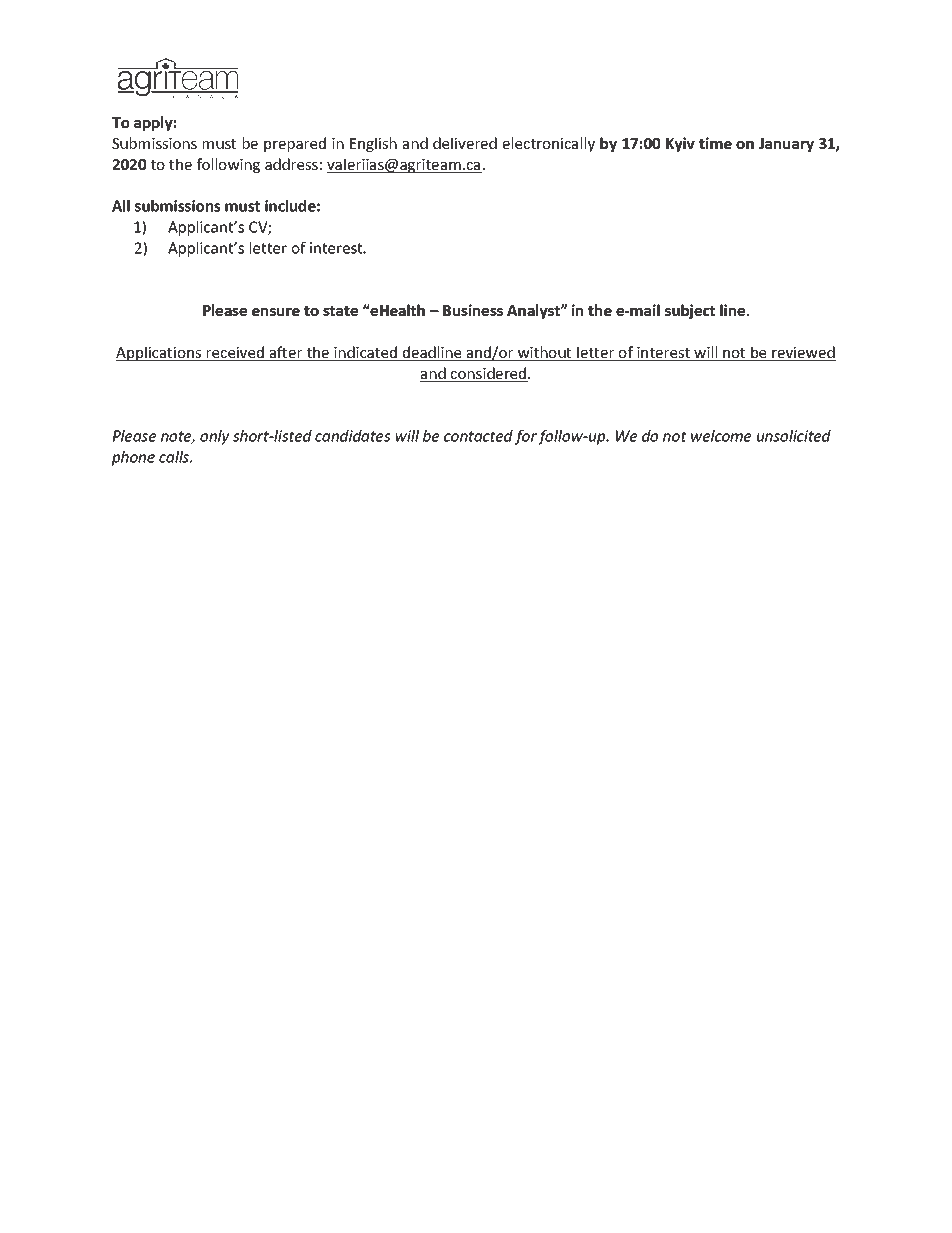 The height and width of the screenshot is (1233, 952). What do you see at coordinates (473, 310) in the screenshot?
I see `Business` at bounding box center [473, 310].
